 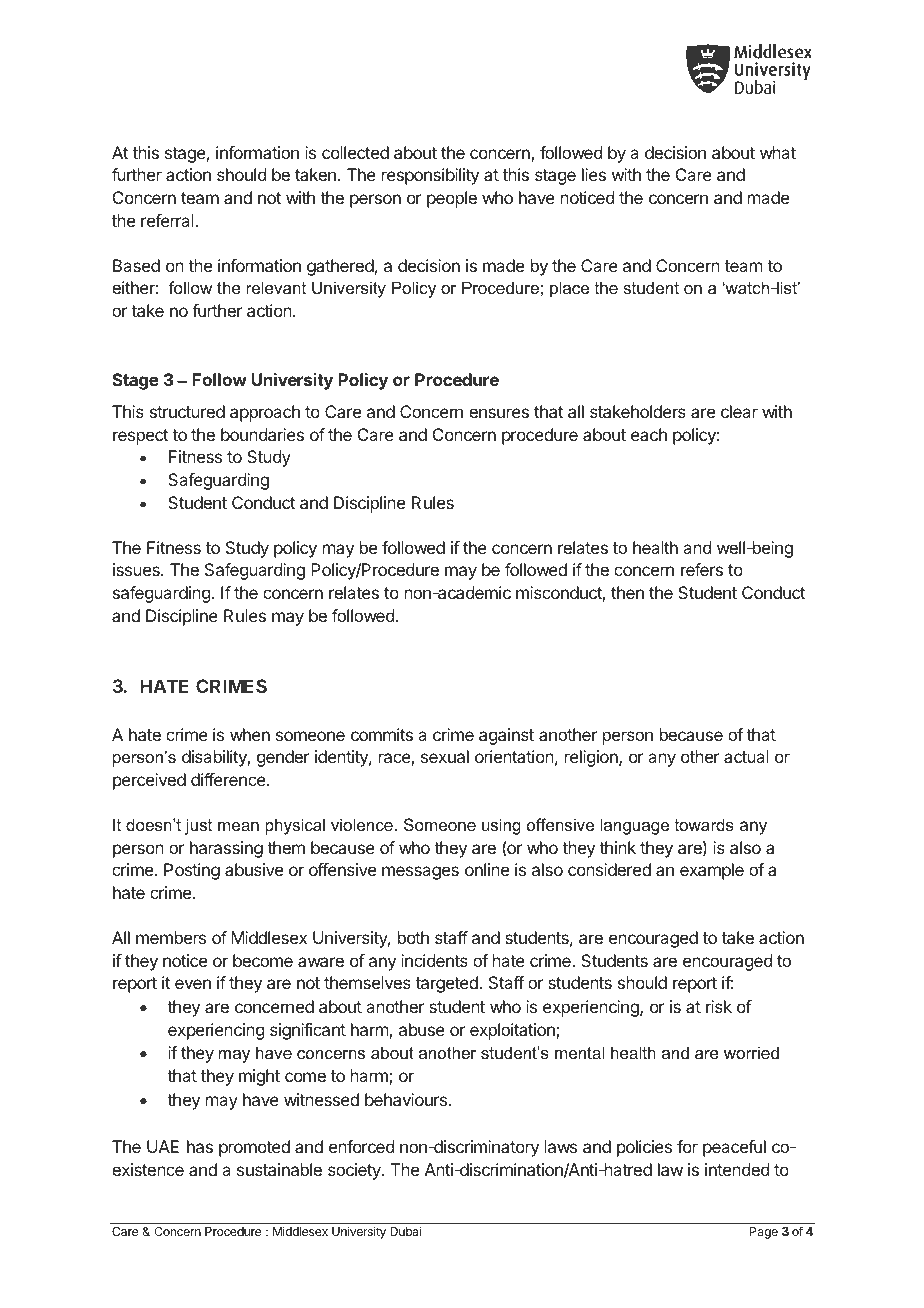 What do you see at coordinates (778, 152) in the page?
I see `what` at bounding box center [778, 152].
